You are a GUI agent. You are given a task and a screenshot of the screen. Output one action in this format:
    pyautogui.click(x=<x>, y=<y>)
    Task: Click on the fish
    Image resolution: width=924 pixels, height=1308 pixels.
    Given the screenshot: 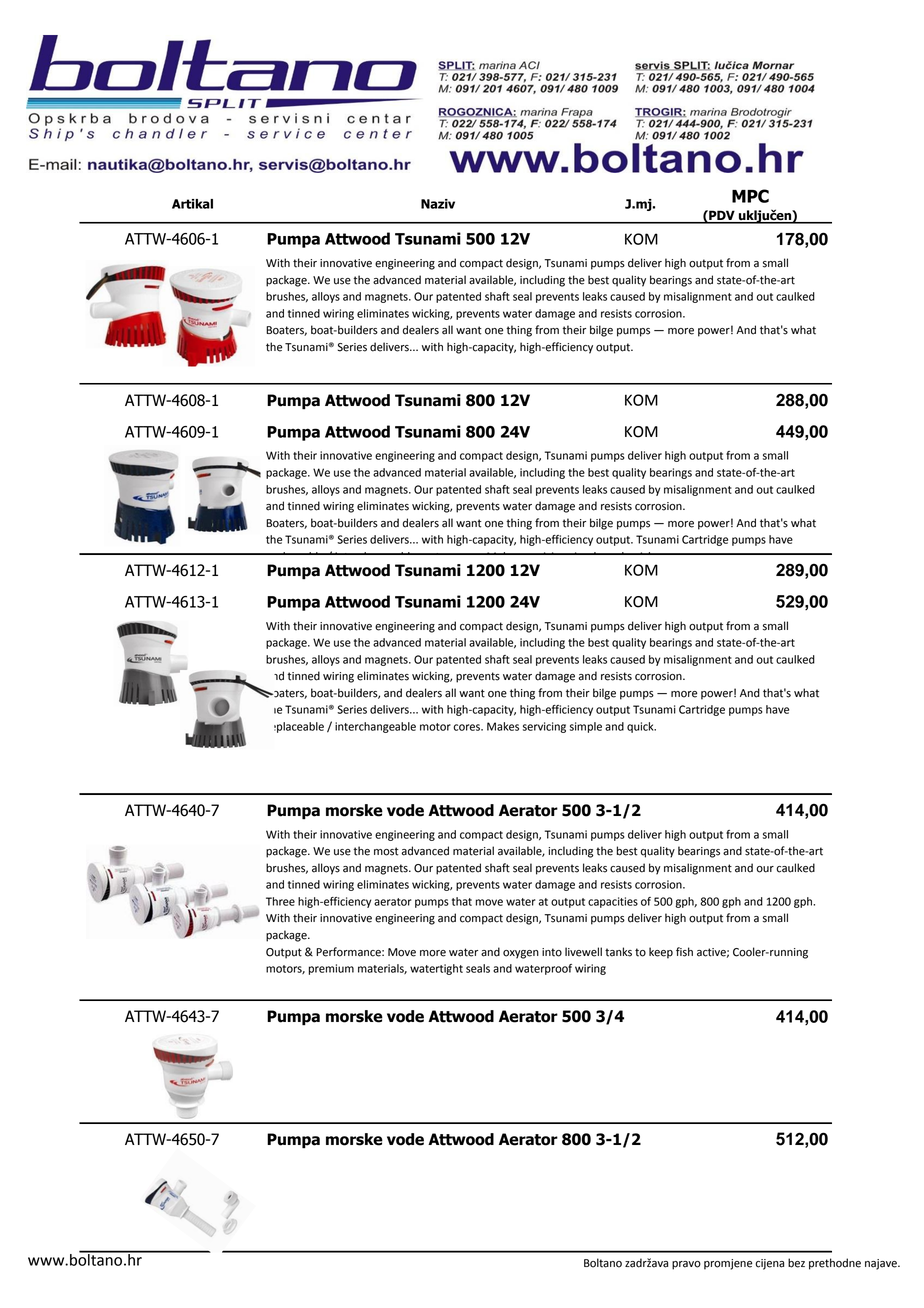 What is the action you would take?
    pyautogui.click(x=684, y=952)
